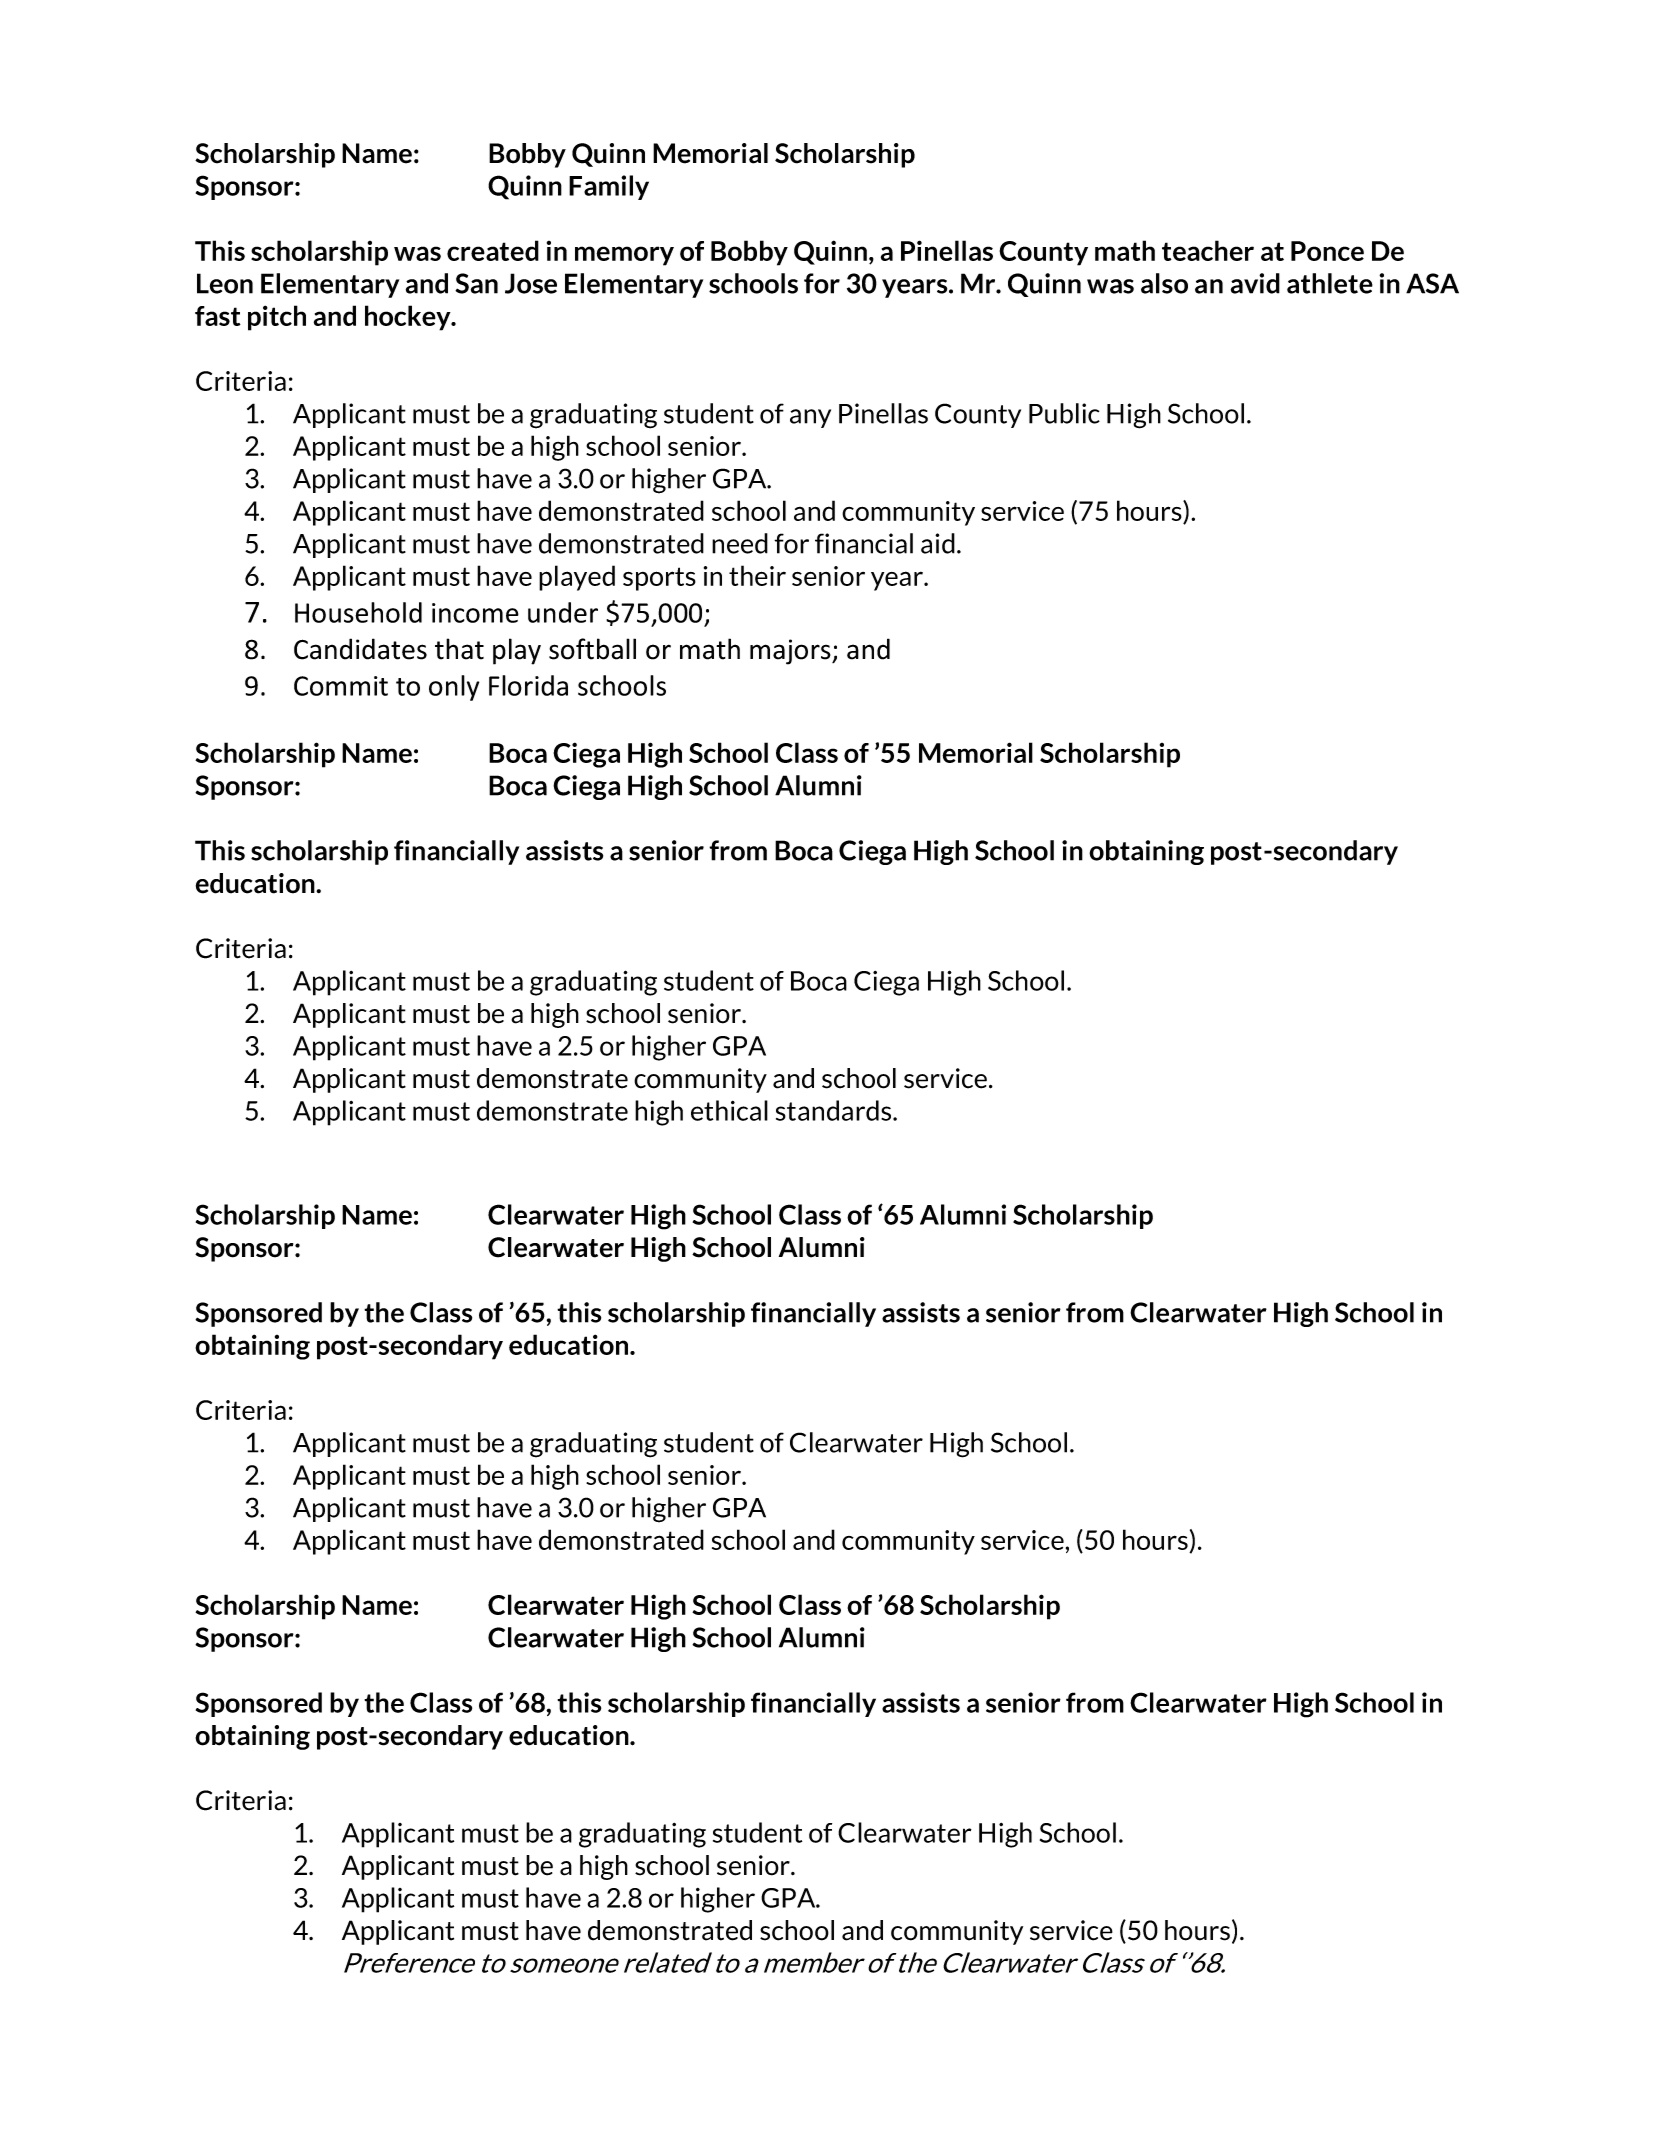 This page has width=1659, height=2146. I want to click on created, so click(493, 250).
